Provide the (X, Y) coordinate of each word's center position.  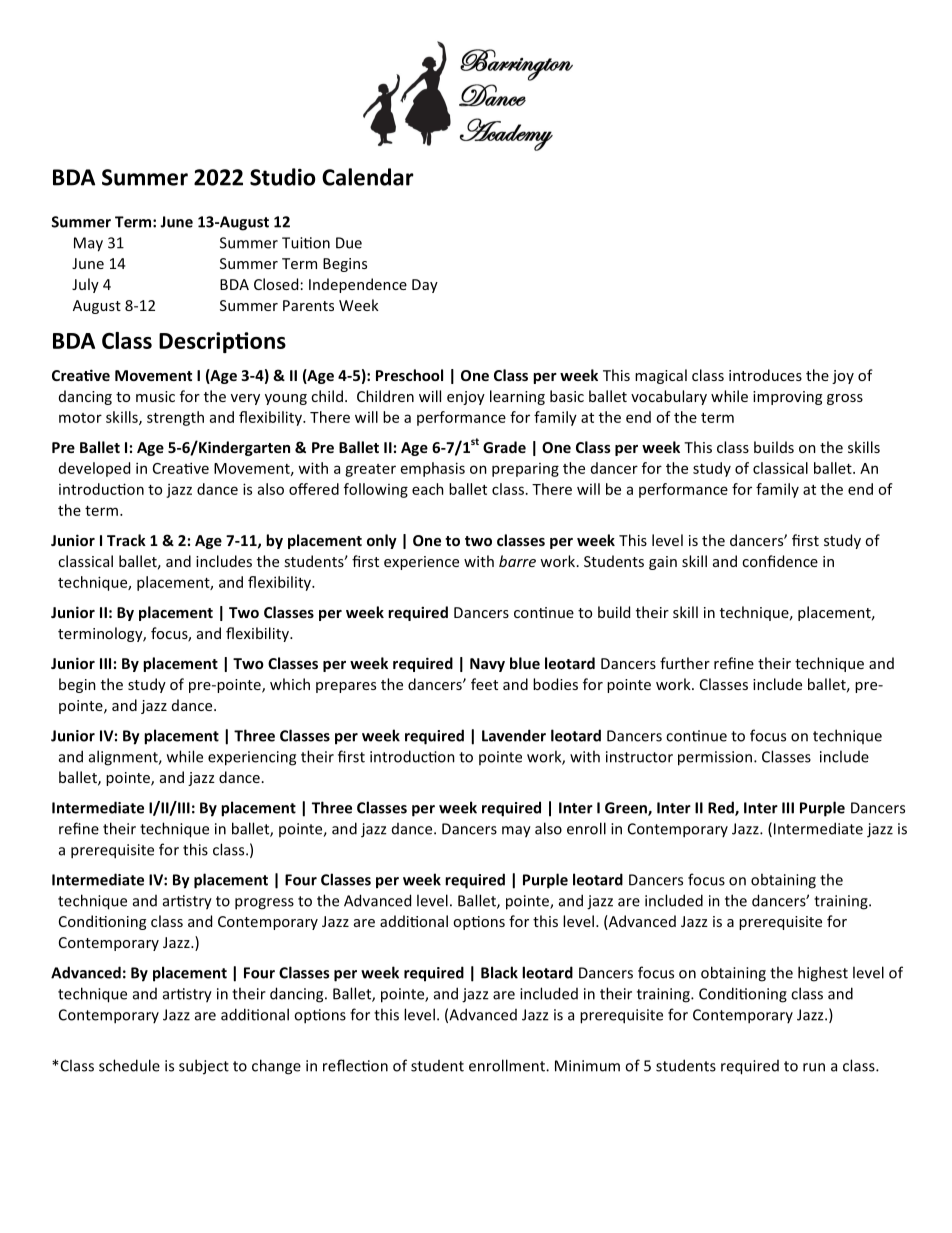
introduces (765, 375)
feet (484, 684)
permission (715, 758)
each (428, 489)
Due (349, 243)
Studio (283, 177)
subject (204, 1067)
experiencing (252, 758)
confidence (780, 561)
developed (94, 469)
